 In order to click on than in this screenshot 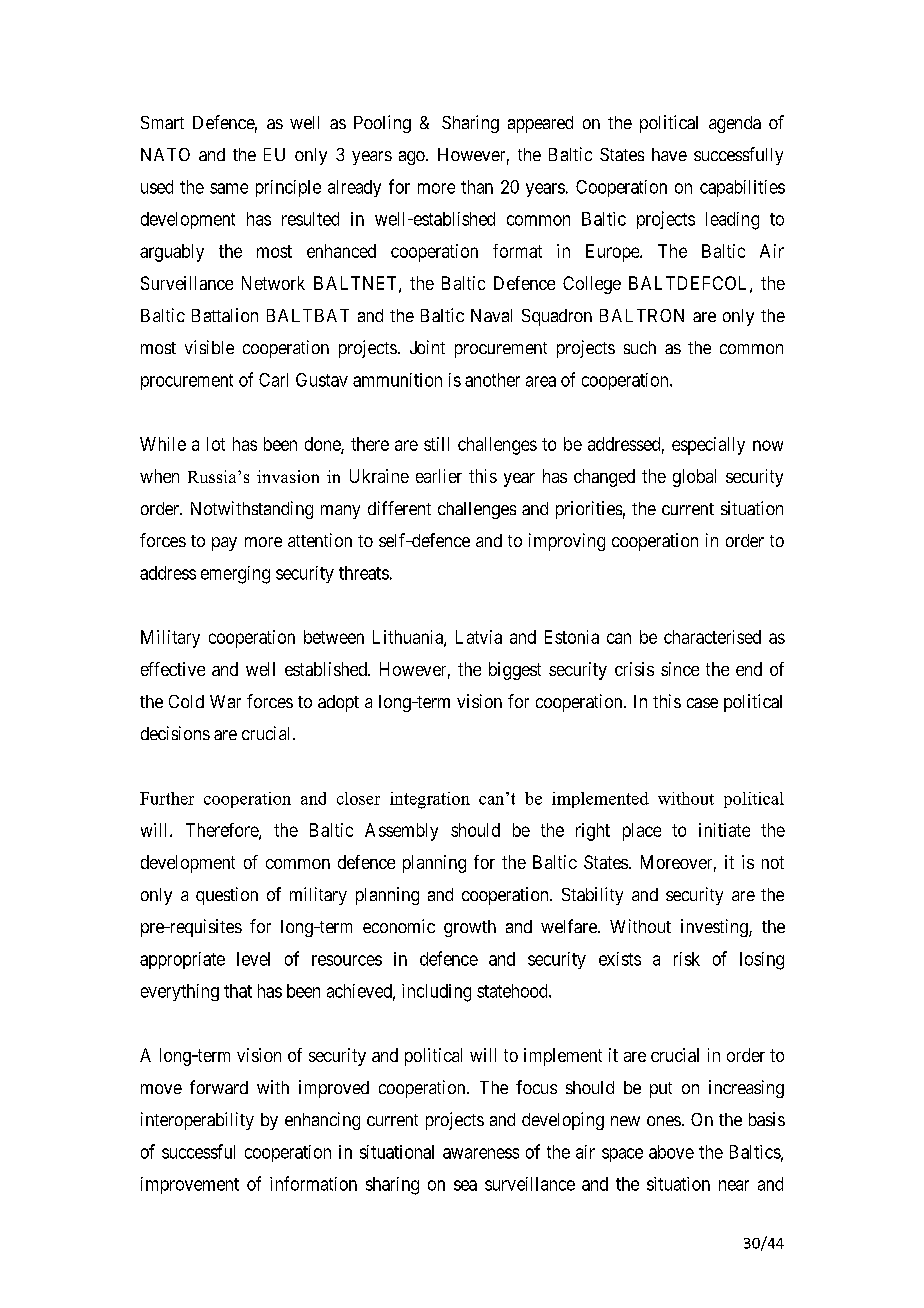, I will do `click(477, 187)`.
